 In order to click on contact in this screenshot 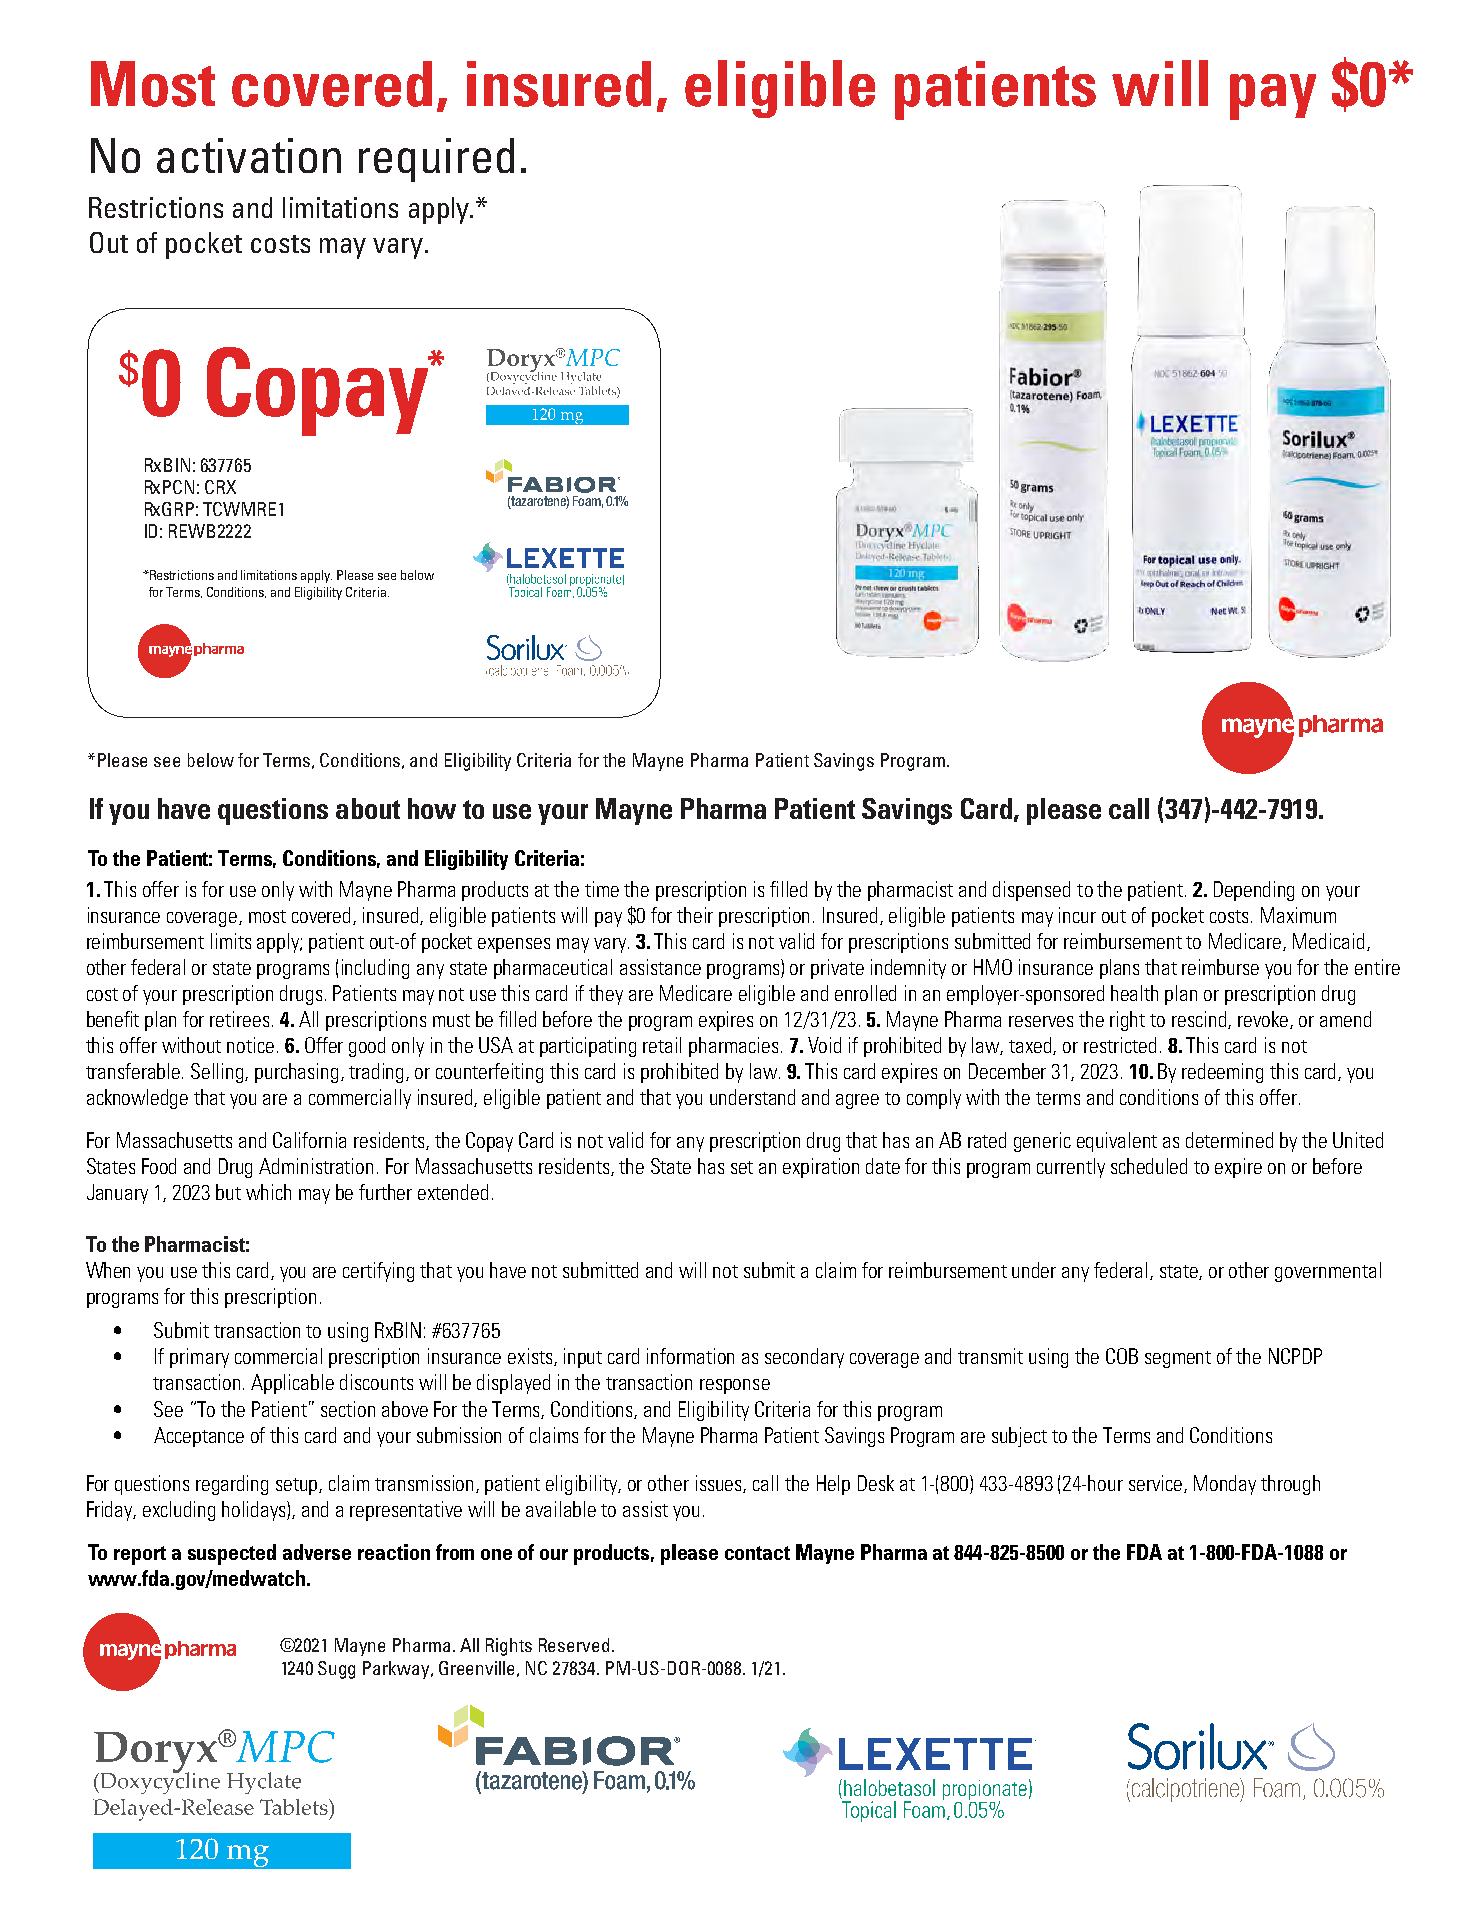, I will do `click(757, 1553)`.
